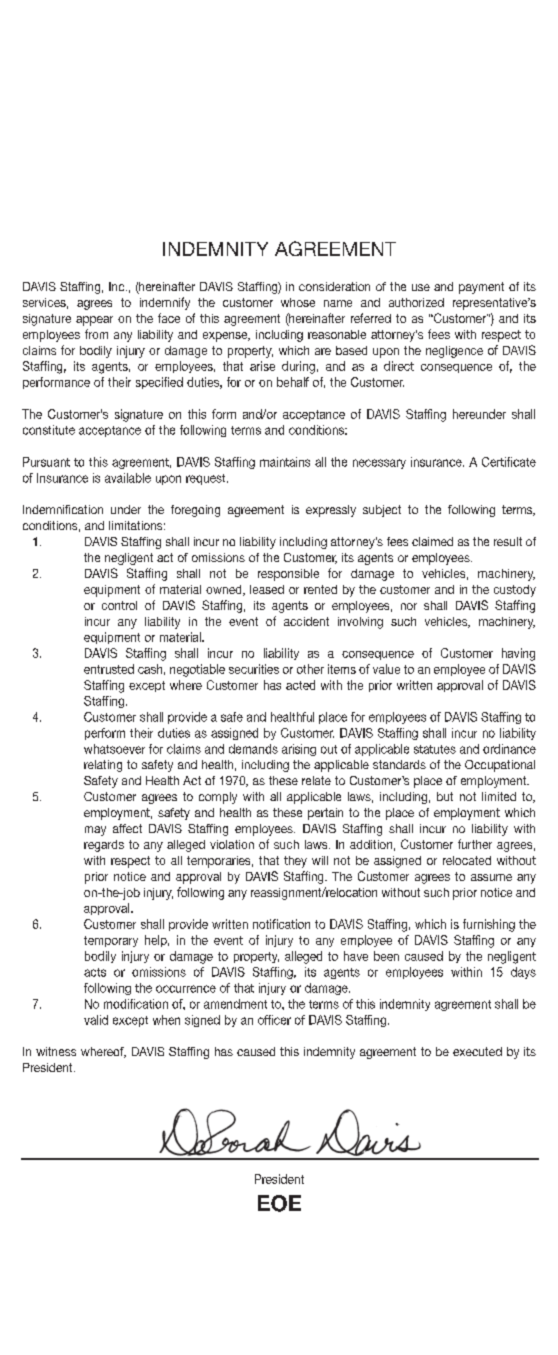 Image resolution: width=558 pixels, height=1355 pixels. Describe the element at coordinates (300, 685) in the document. I see `acted` at that location.
